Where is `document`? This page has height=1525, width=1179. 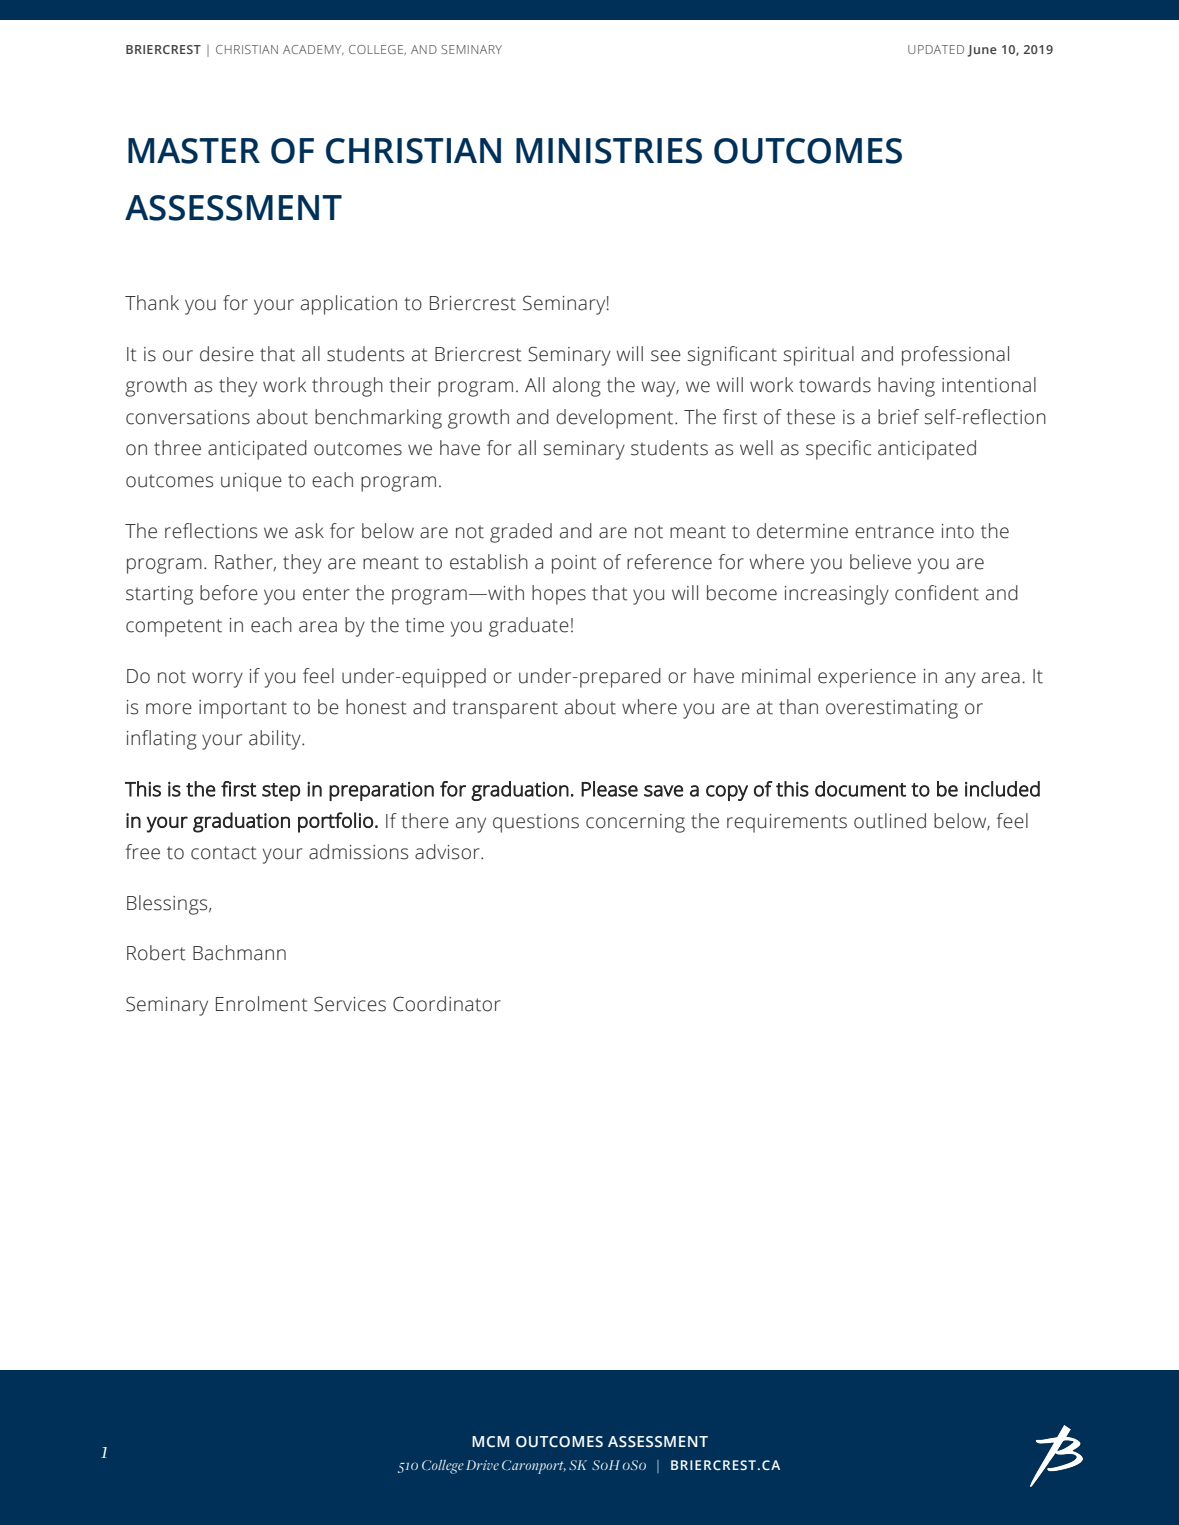 document is located at coordinates (860, 789).
